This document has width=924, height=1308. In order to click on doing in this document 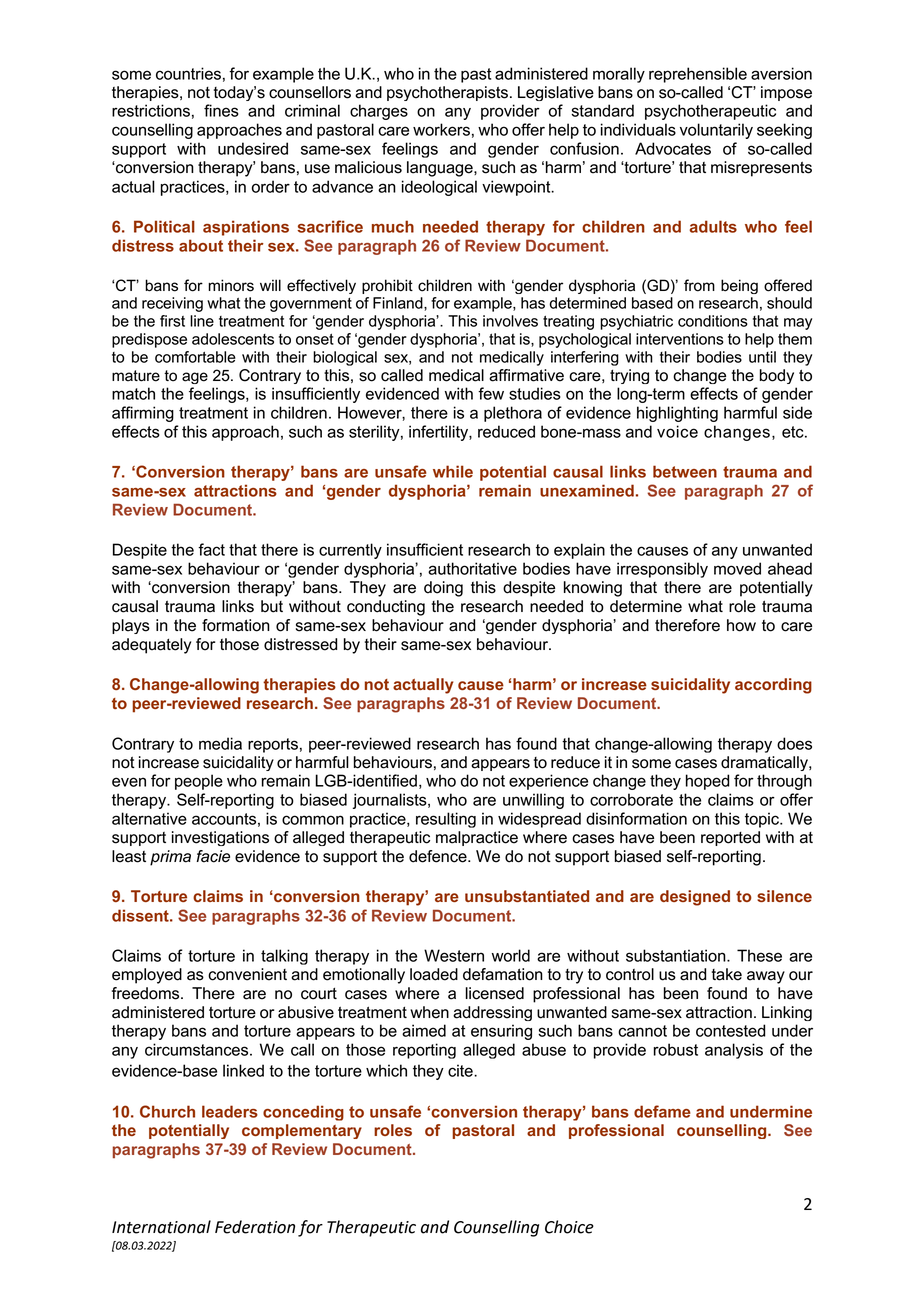, I will do `click(443, 589)`.
